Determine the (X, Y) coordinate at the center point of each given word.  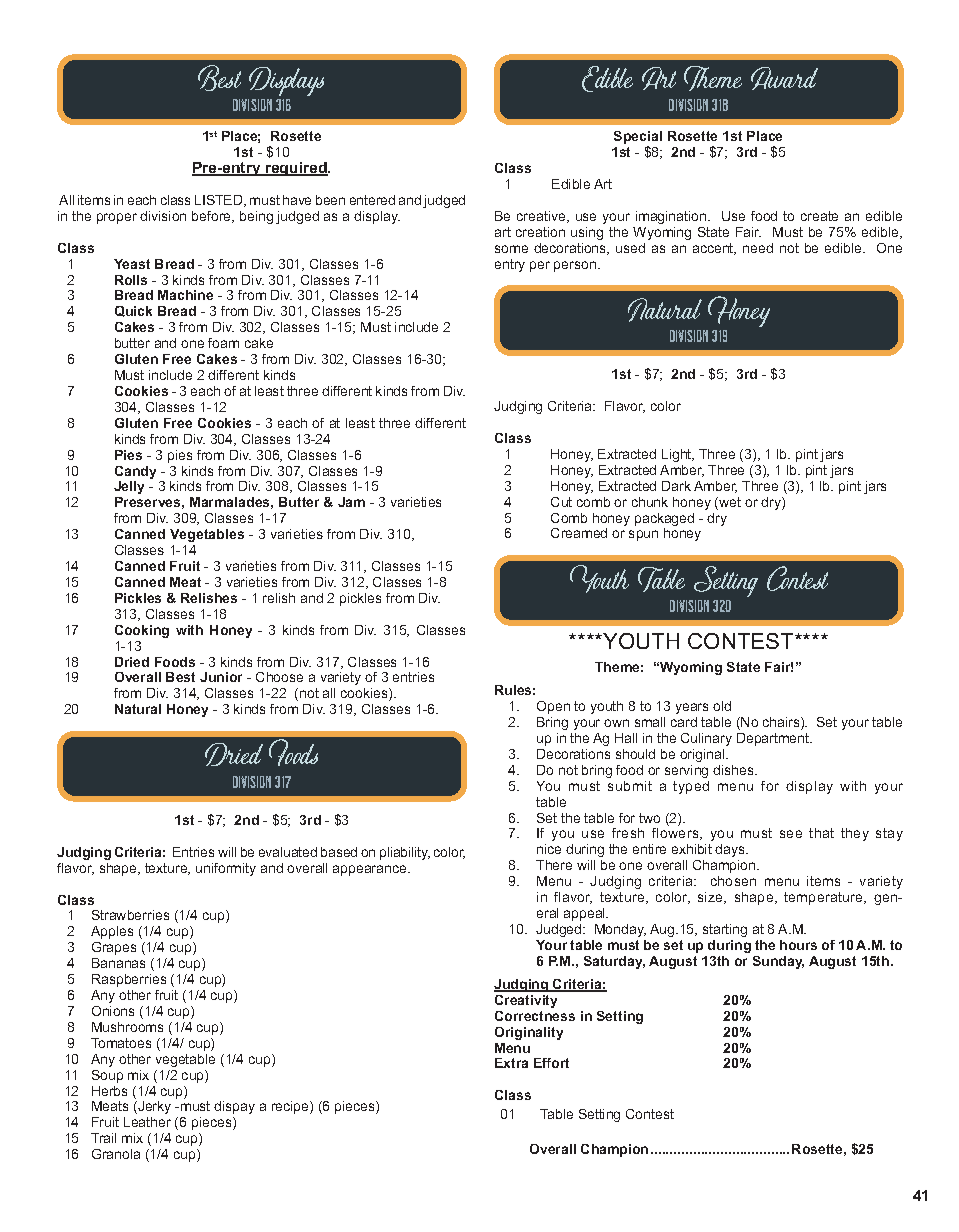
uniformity (226, 869)
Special (638, 139)
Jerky (153, 1107)
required (296, 169)
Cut (561, 502)
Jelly (129, 487)
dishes (734, 770)
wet (729, 503)
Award (784, 78)
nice (549, 849)
